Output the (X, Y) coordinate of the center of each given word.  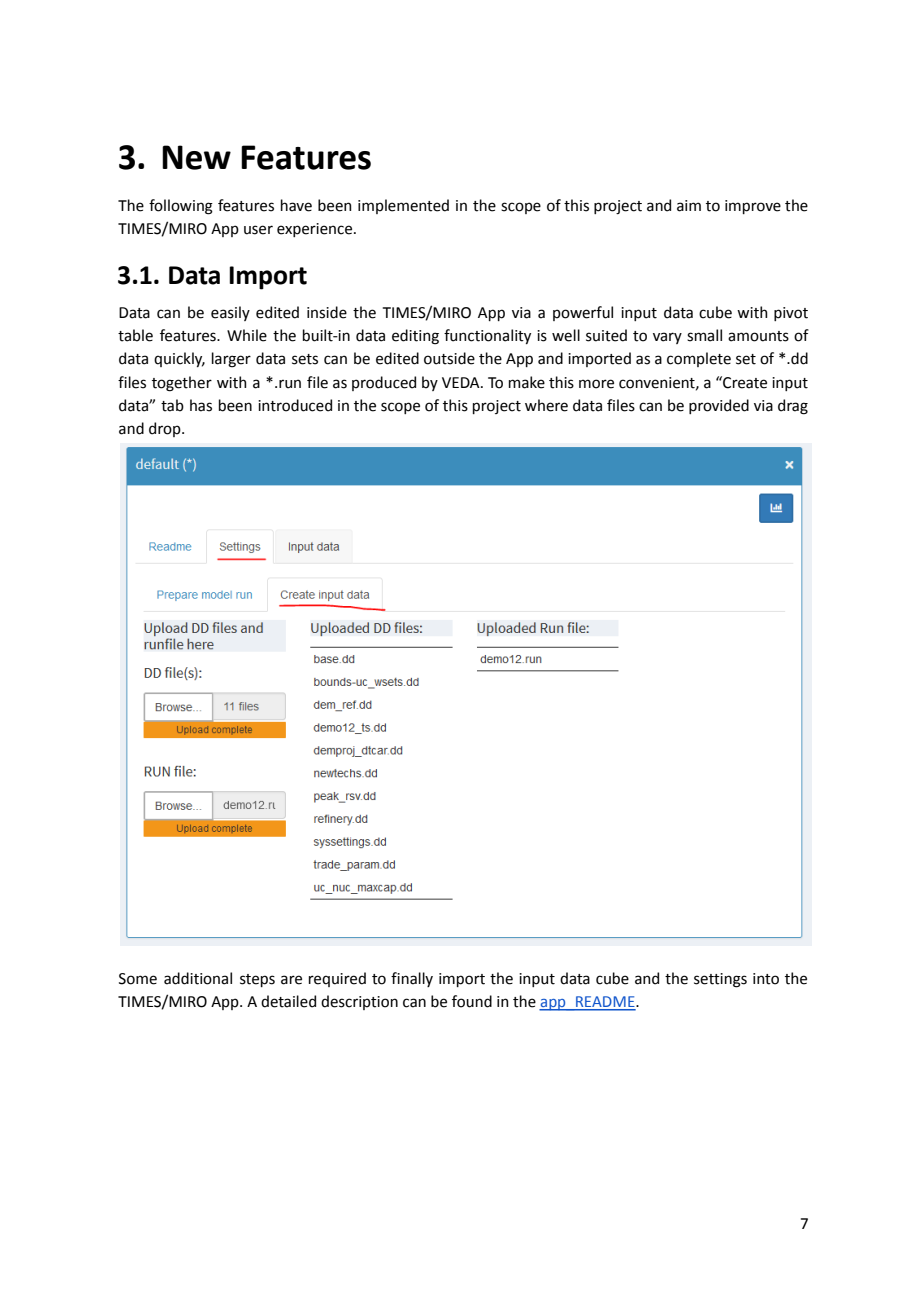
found (472, 1001)
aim (689, 206)
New (196, 157)
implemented (403, 206)
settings (720, 980)
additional (198, 978)
